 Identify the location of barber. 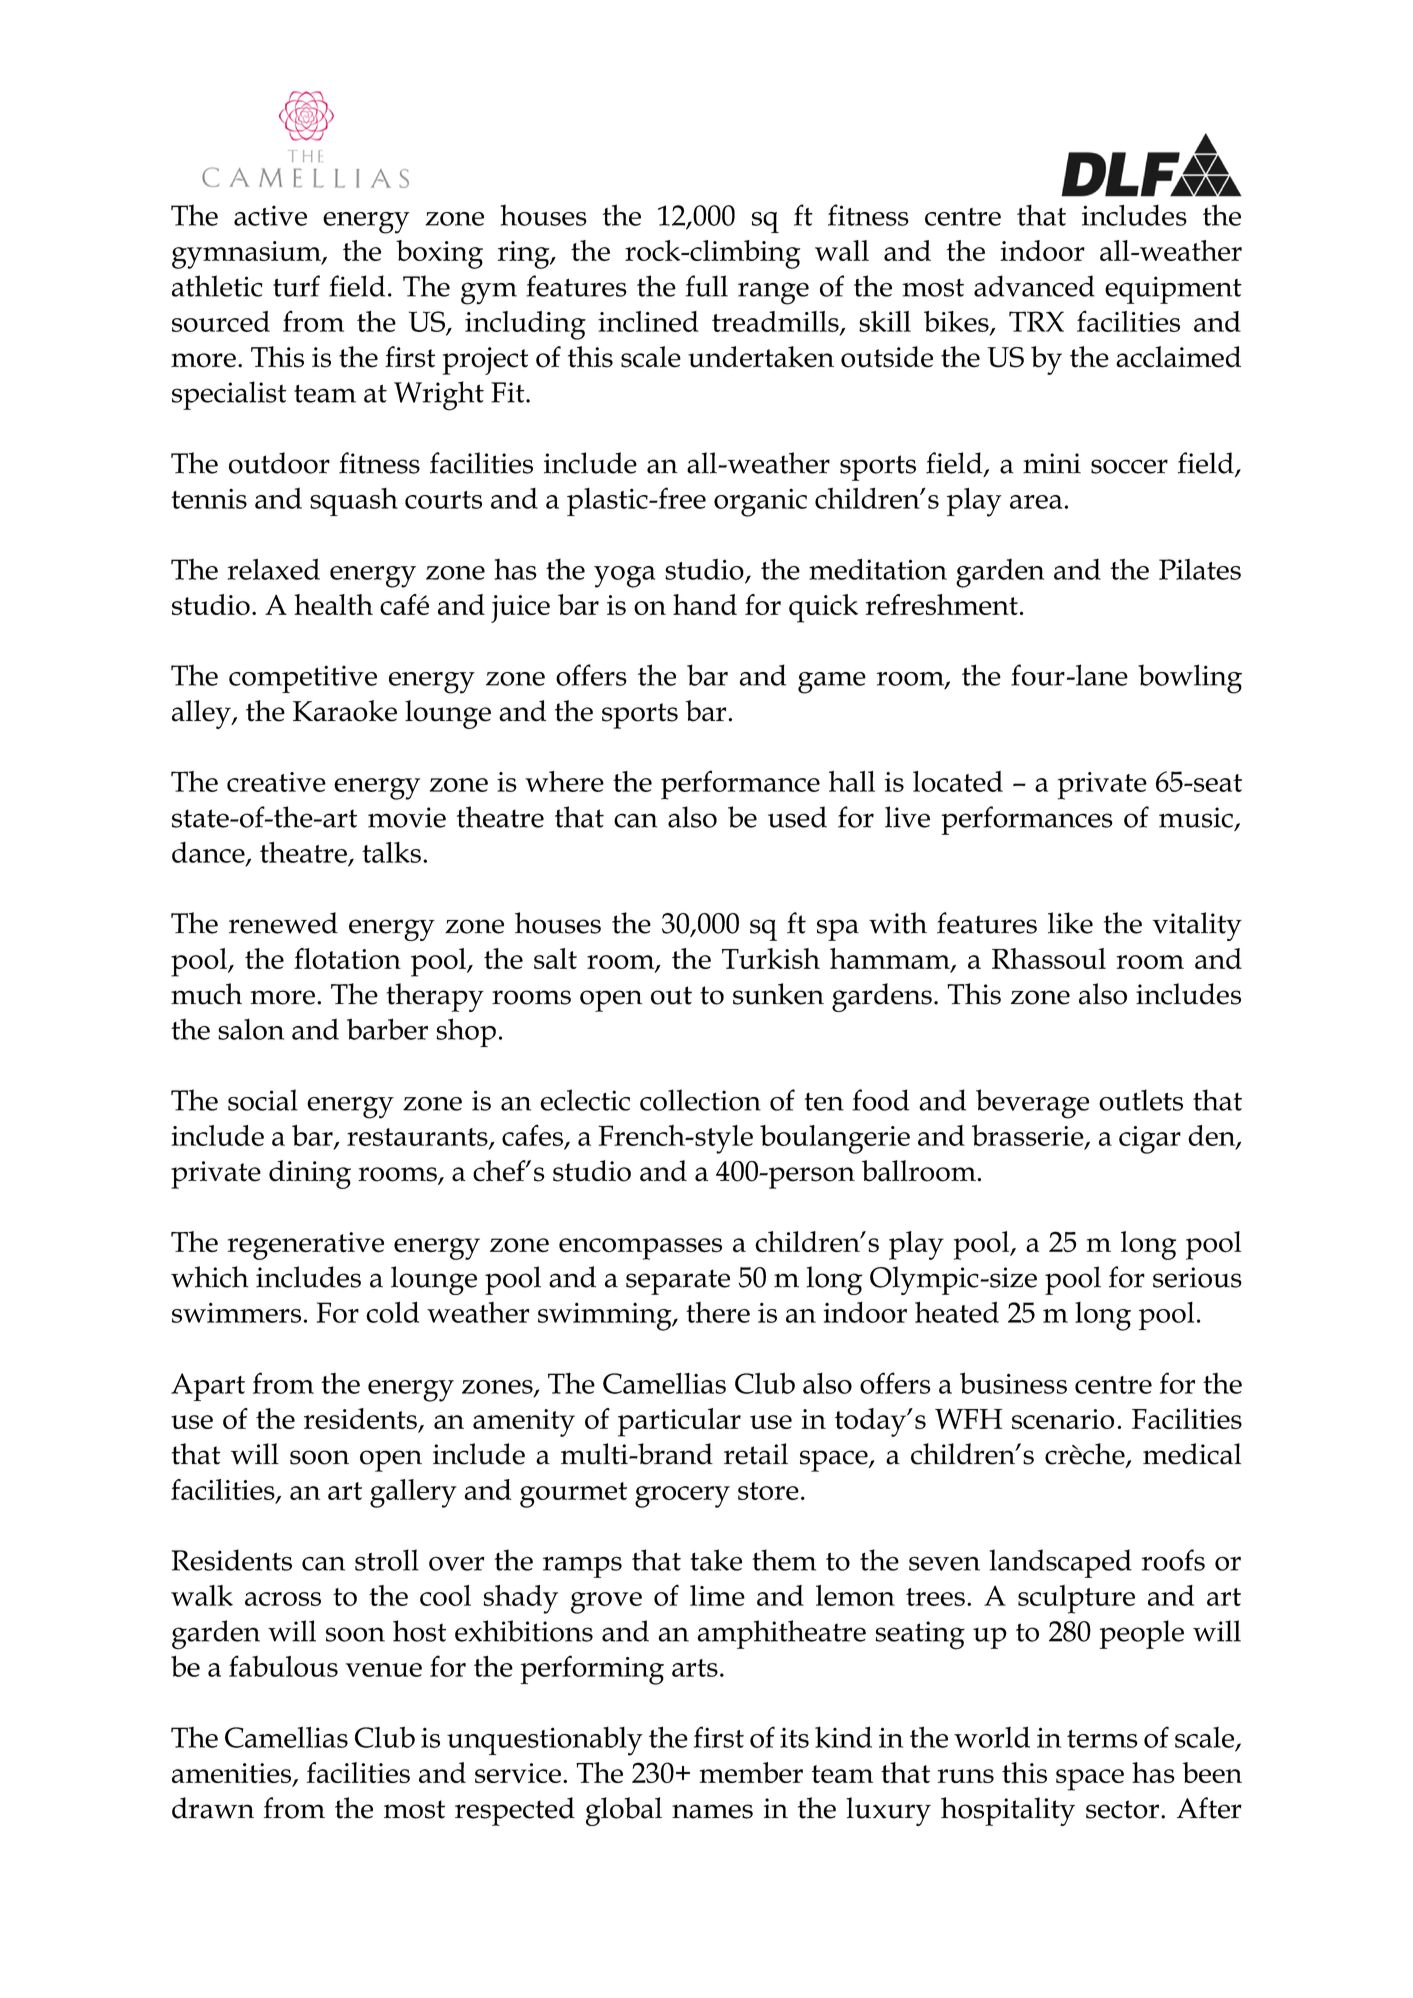
(387, 1029).
